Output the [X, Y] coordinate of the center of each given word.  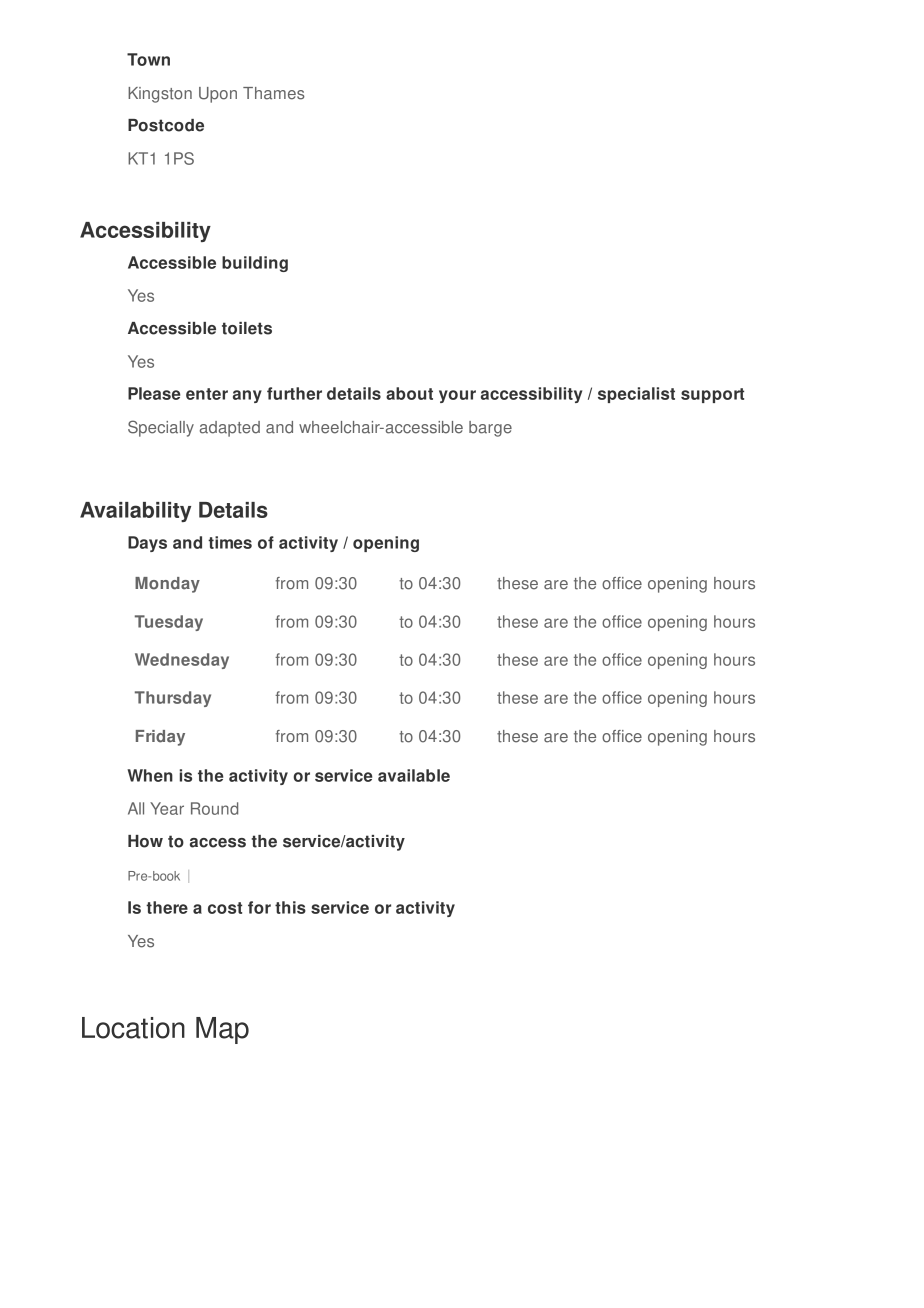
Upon [218, 95]
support [712, 395]
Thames [274, 93]
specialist [636, 395]
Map [222, 1030]
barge [490, 429]
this [290, 907]
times [230, 542]
